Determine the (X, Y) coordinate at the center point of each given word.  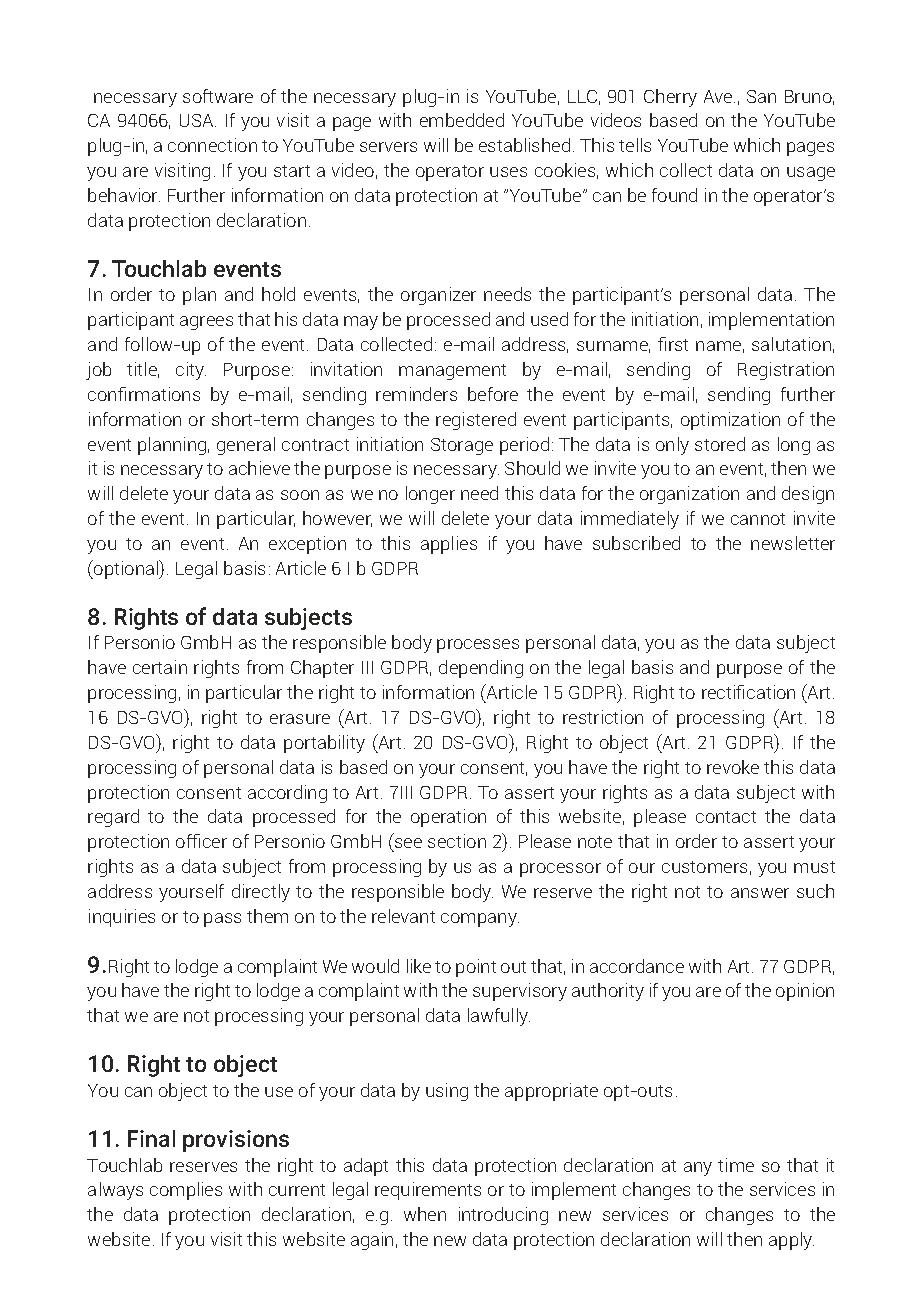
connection (212, 145)
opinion (805, 992)
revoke (733, 767)
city (191, 371)
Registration (786, 371)
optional (126, 569)
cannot (758, 519)
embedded (462, 120)
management (452, 372)
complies (186, 1191)
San (761, 96)
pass (222, 920)
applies (449, 545)
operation (448, 818)
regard (113, 818)
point (476, 968)
